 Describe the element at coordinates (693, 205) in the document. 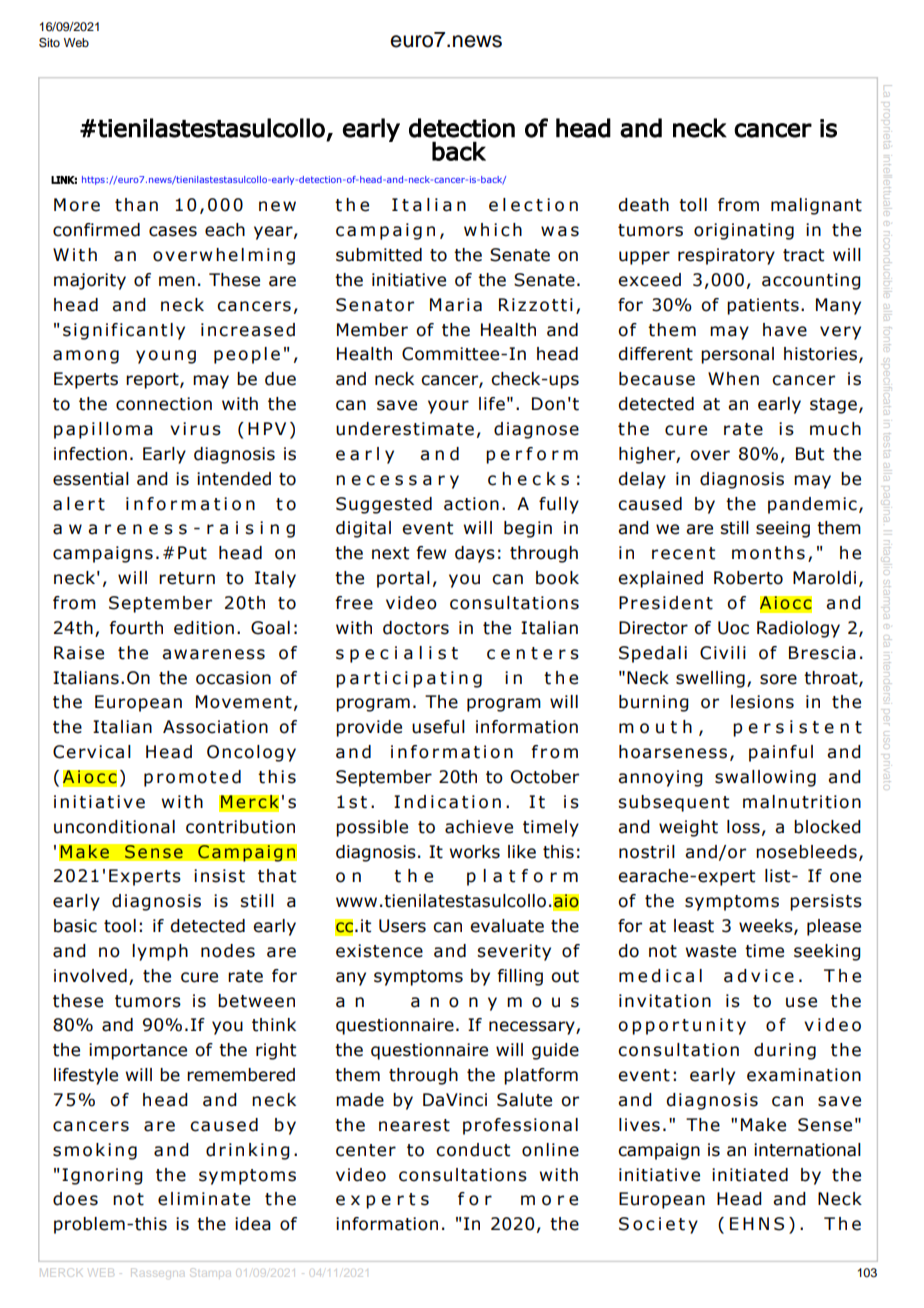

I see `toll` at that location.
